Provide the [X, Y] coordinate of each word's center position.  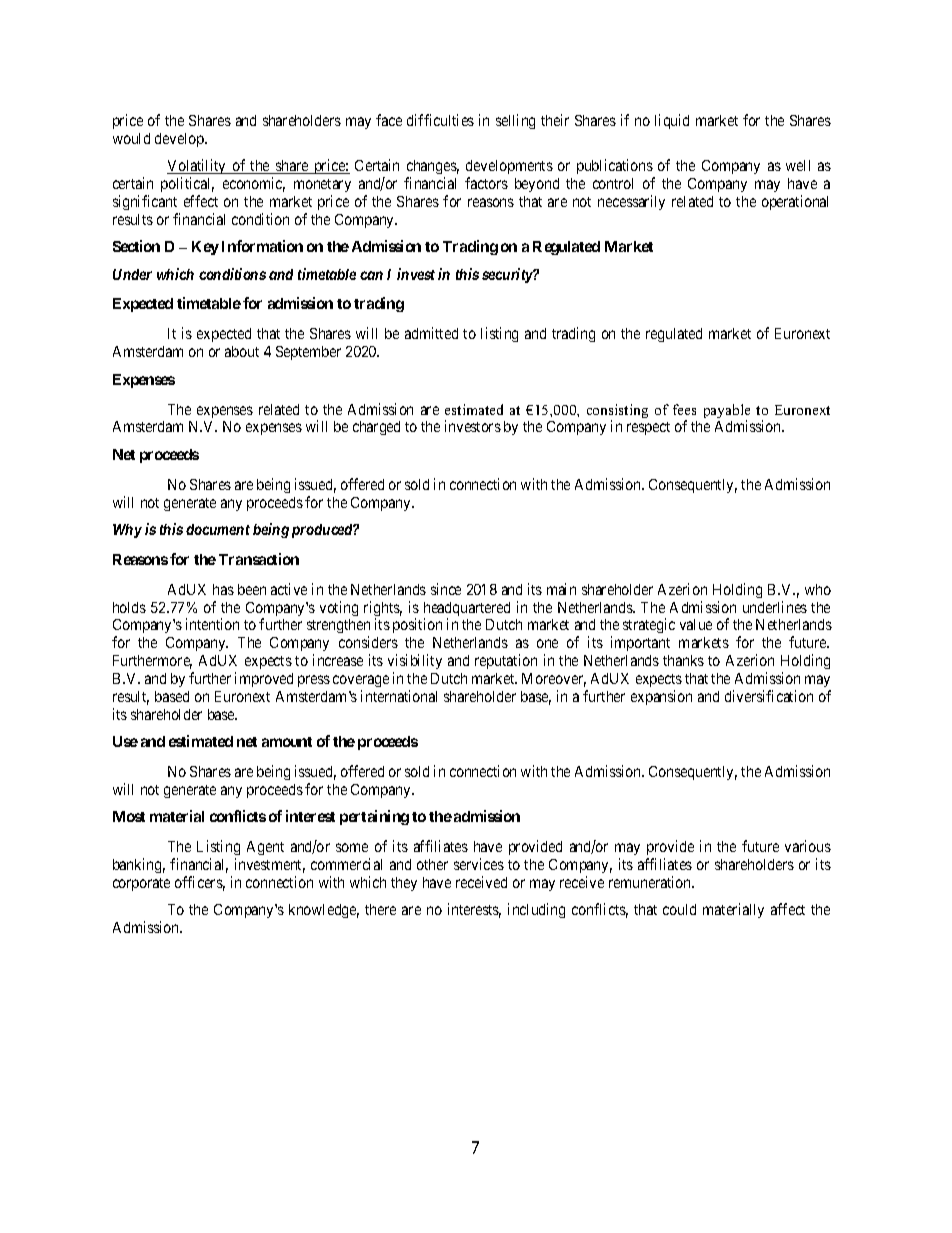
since [446, 589]
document [218, 529]
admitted [431, 333]
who [818, 589]
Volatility [198, 168]
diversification [769, 696]
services [479, 864]
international [399, 696]
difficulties [440, 120]
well [798, 165]
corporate [141, 884]
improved [264, 679]
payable [727, 412]
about [242, 351]
